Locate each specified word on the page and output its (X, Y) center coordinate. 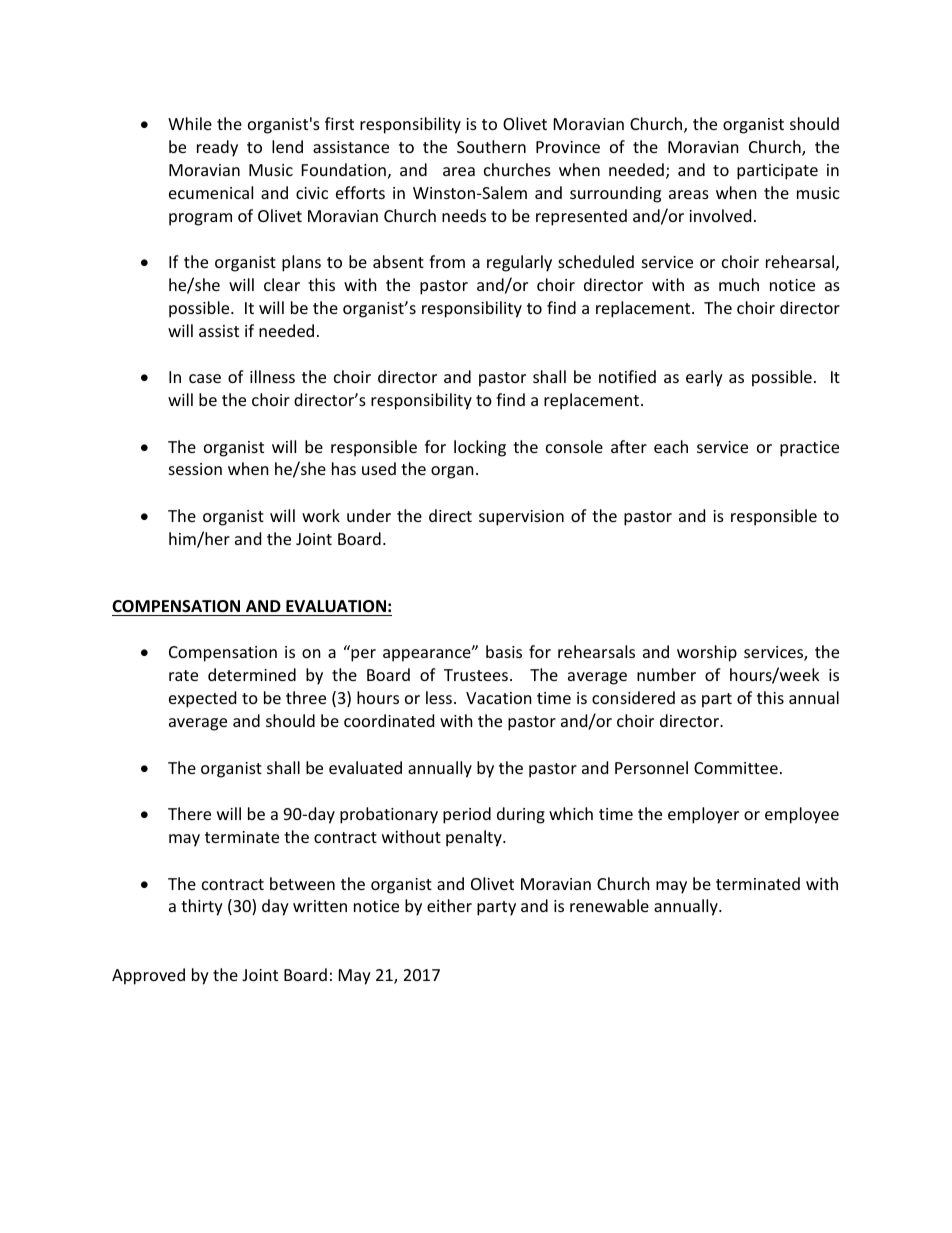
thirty (202, 907)
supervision (521, 518)
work (321, 515)
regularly (519, 263)
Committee (736, 768)
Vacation (499, 698)
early (704, 378)
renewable (609, 905)
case (205, 378)
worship (707, 653)
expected (202, 699)
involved (720, 215)
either (449, 905)
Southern (491, 146)
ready (217, 148)
